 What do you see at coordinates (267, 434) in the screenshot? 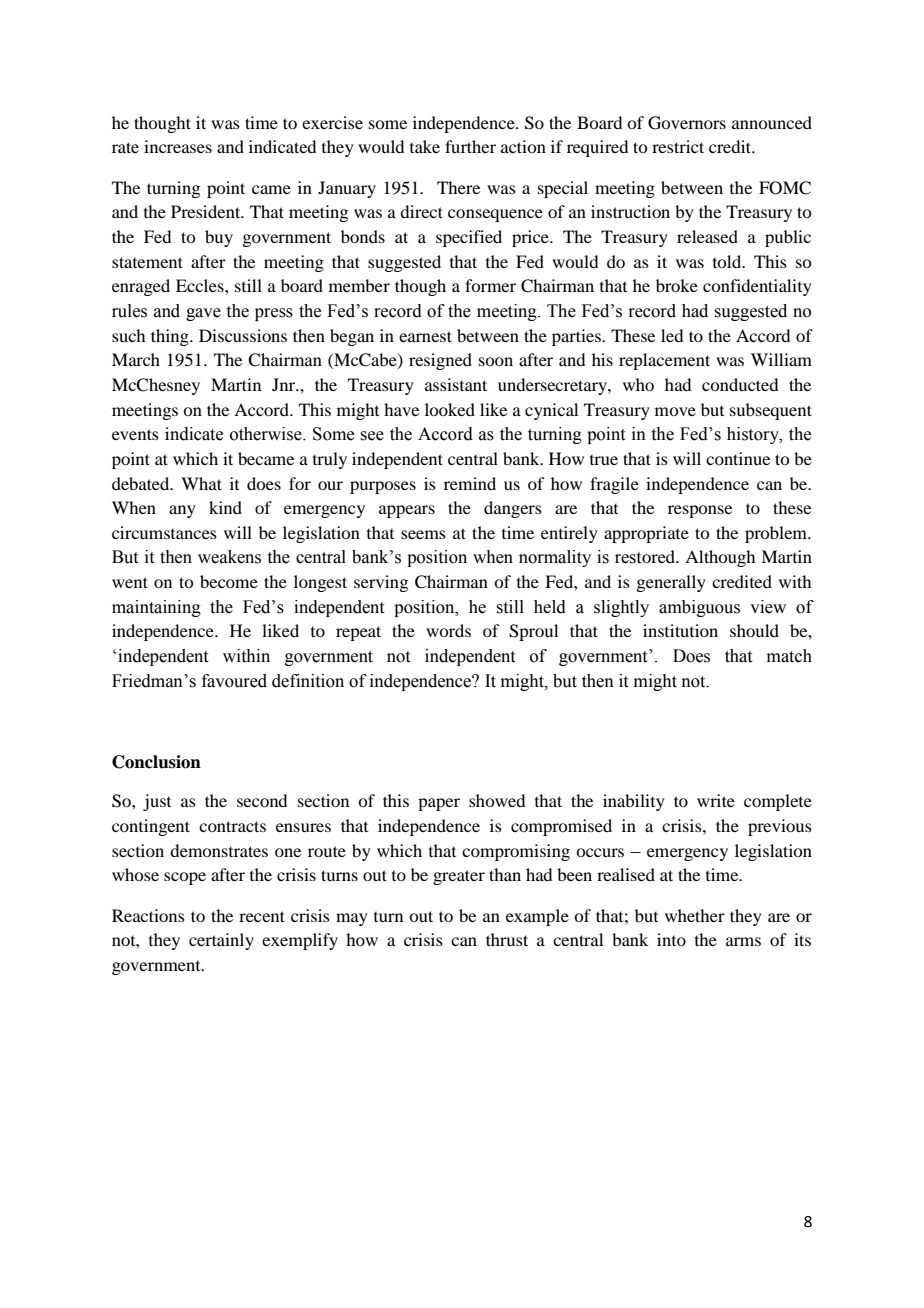
I see `otherwise` at bounding box center [267, 434].
